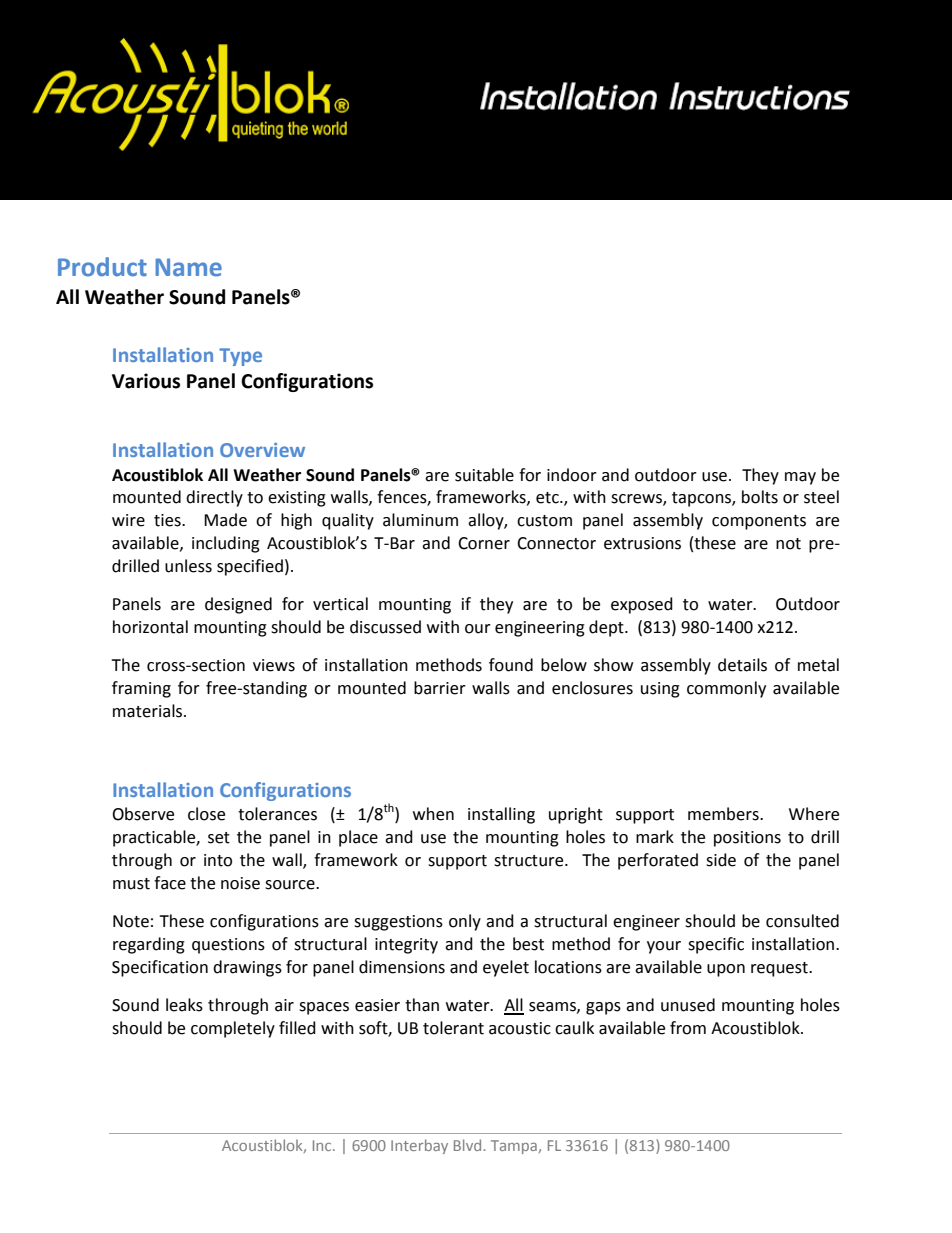  Describe the element at coordinates (467, 1145) in the document. I see `Blvd` at that location.
